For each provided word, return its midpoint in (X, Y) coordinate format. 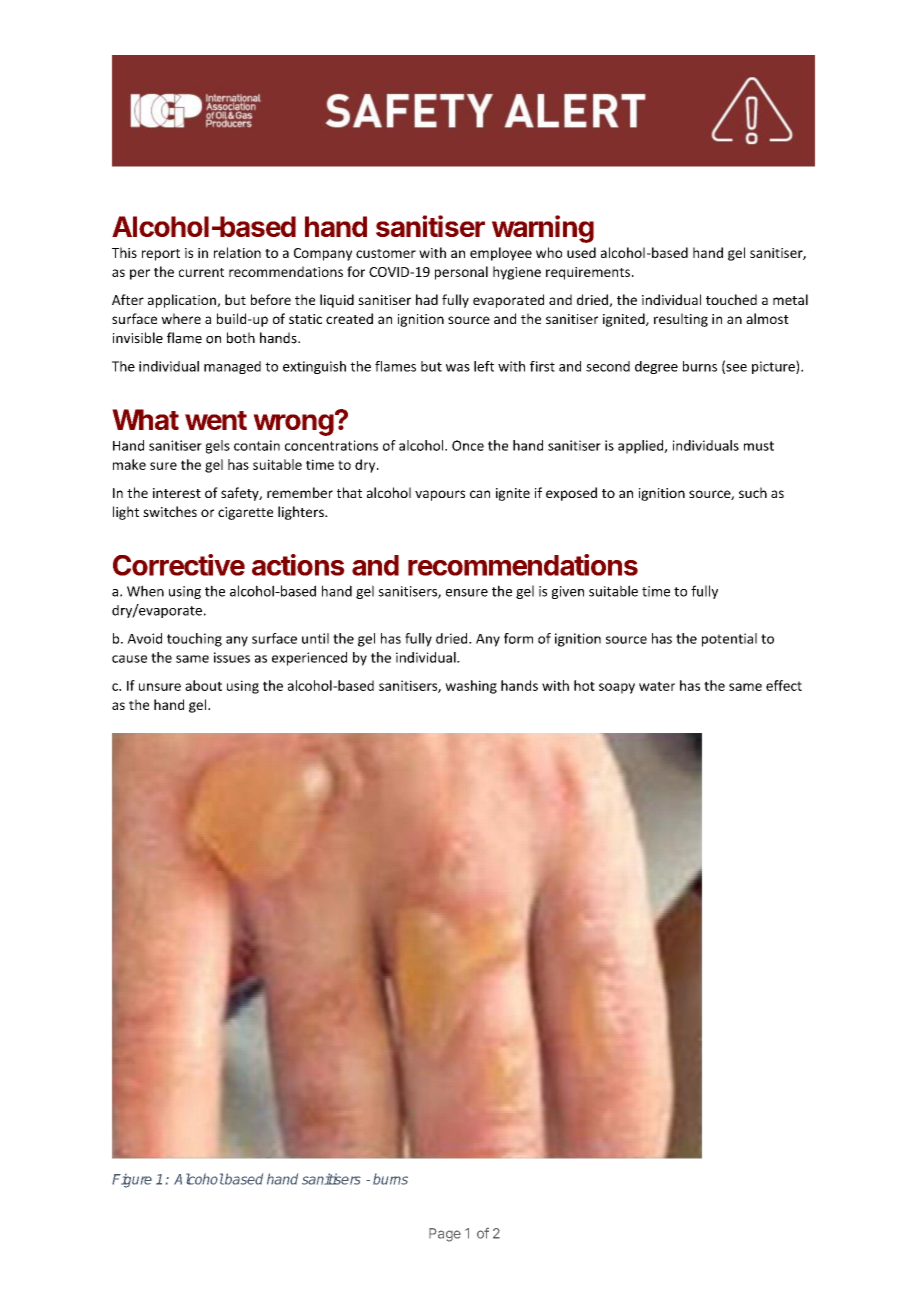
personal (461, 273)
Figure (132, 1181)
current (201, 272)
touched (731, 299)
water (657, 686)
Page (445, 1235)
